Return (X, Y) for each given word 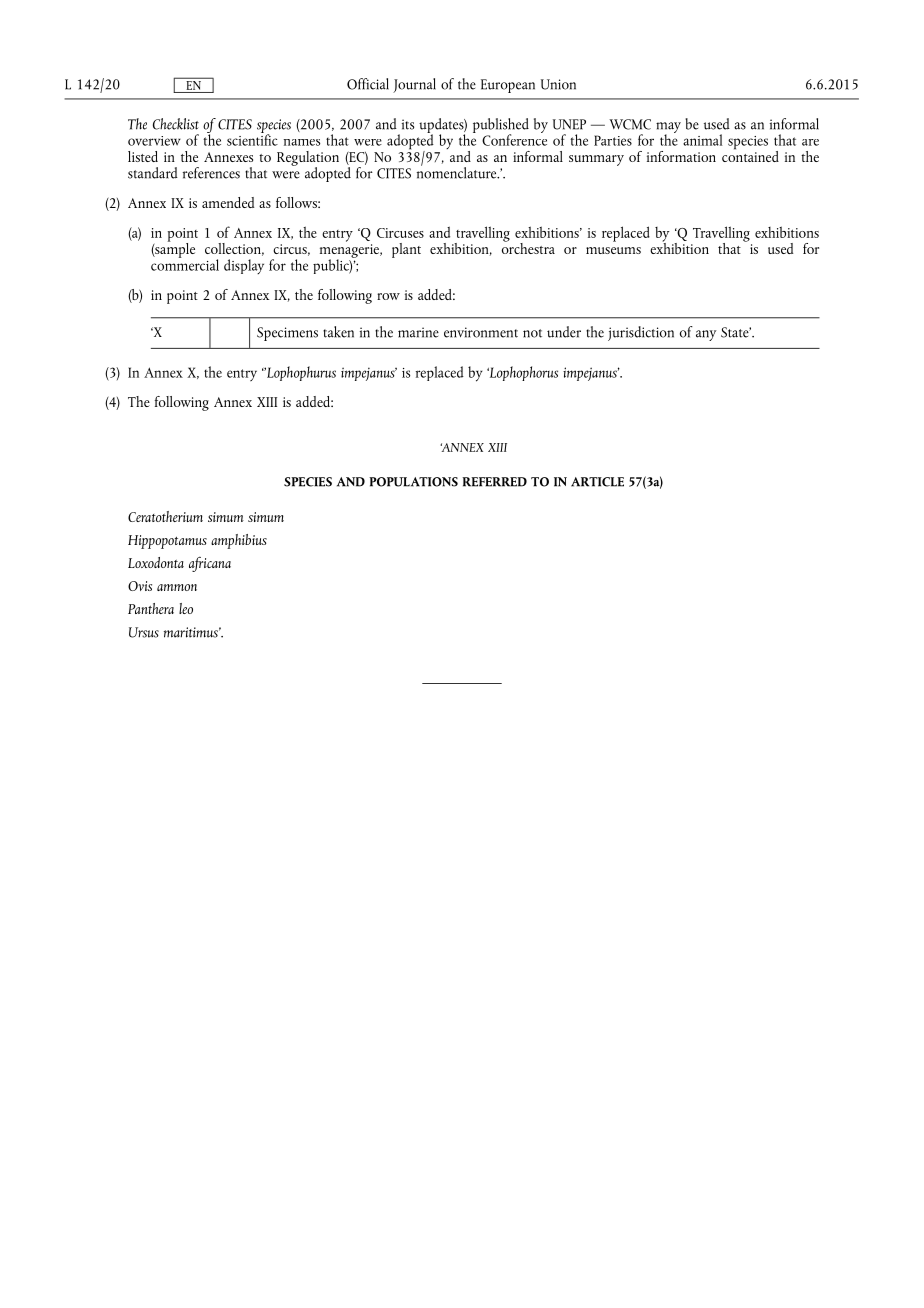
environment (481, 332)
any (706, 335)
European (508, 86)
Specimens (287, 334)
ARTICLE (597, 482)
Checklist (176, 124)
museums (613, 250)
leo (186, 608)
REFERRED (494, 482)
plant (406, 250)
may (668, 128)
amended (228, 202)
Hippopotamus (167, 542)
